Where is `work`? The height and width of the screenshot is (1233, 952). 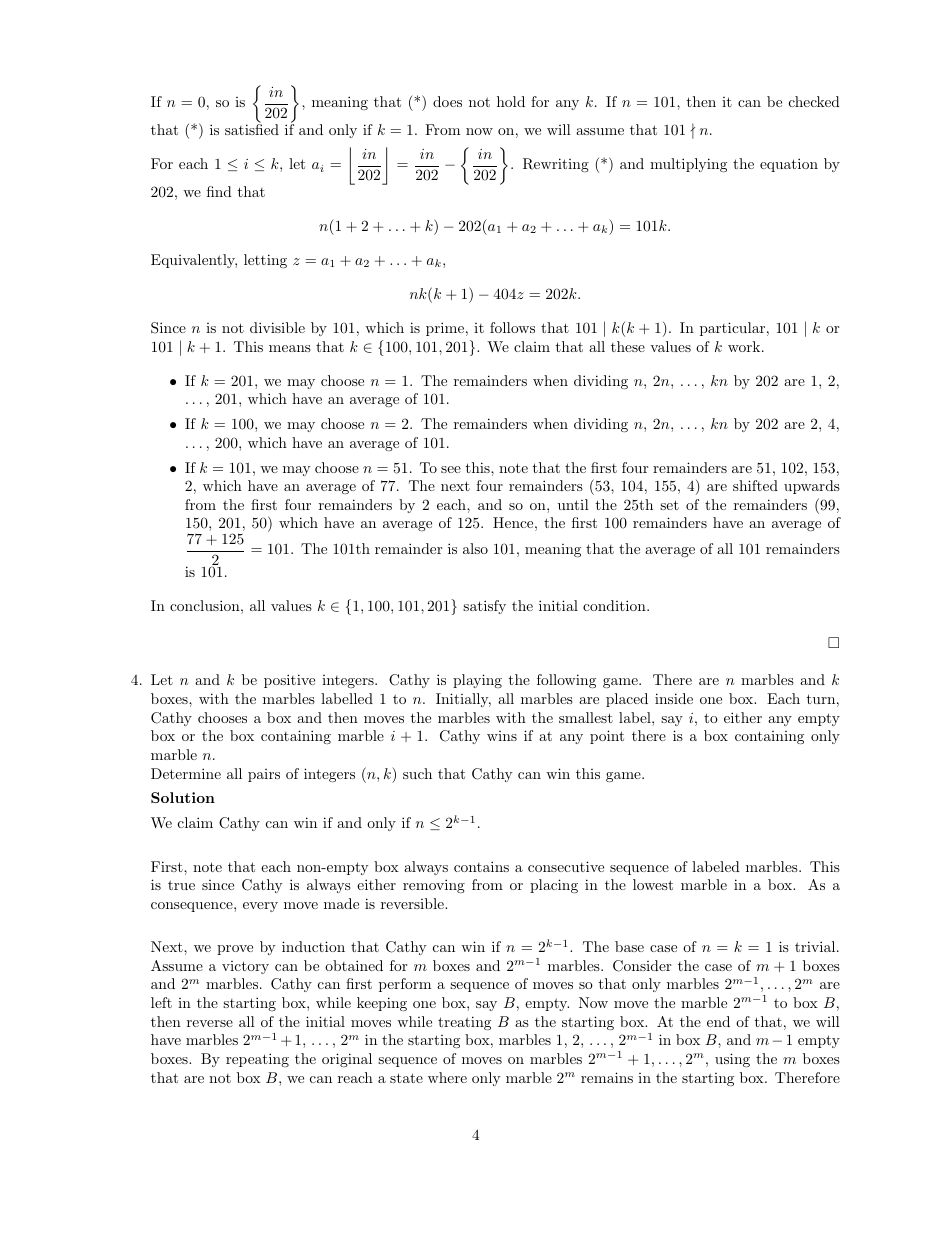
work is located at coordinates (745, 346).
